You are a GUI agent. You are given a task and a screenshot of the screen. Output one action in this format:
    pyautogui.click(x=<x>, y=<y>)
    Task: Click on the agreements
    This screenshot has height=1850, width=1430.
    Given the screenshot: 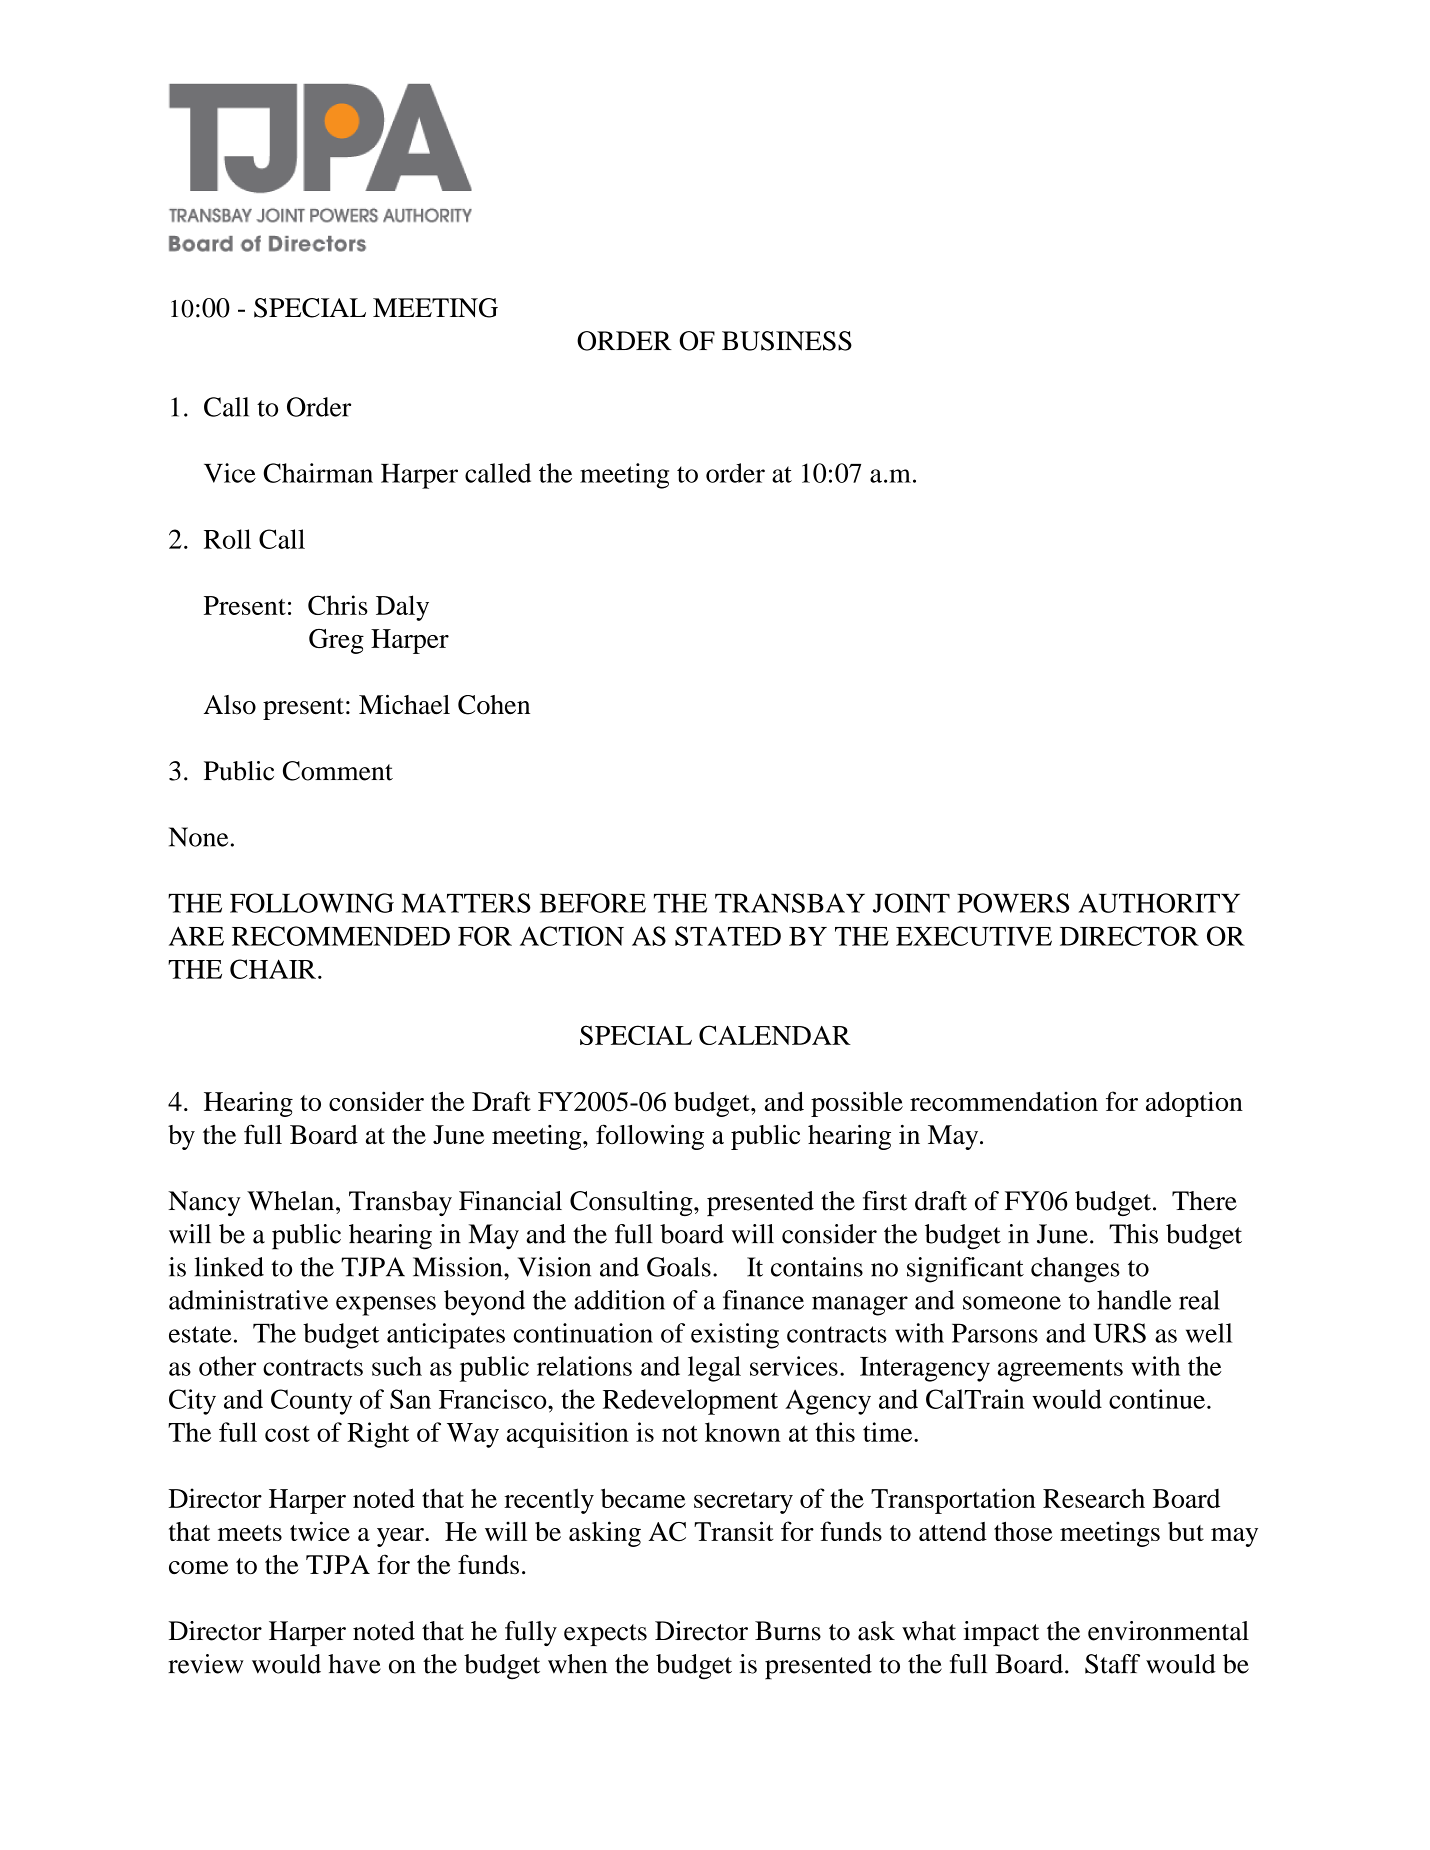 What is the action you would take?
    pyautogui.click(x=1060, y=1371)
